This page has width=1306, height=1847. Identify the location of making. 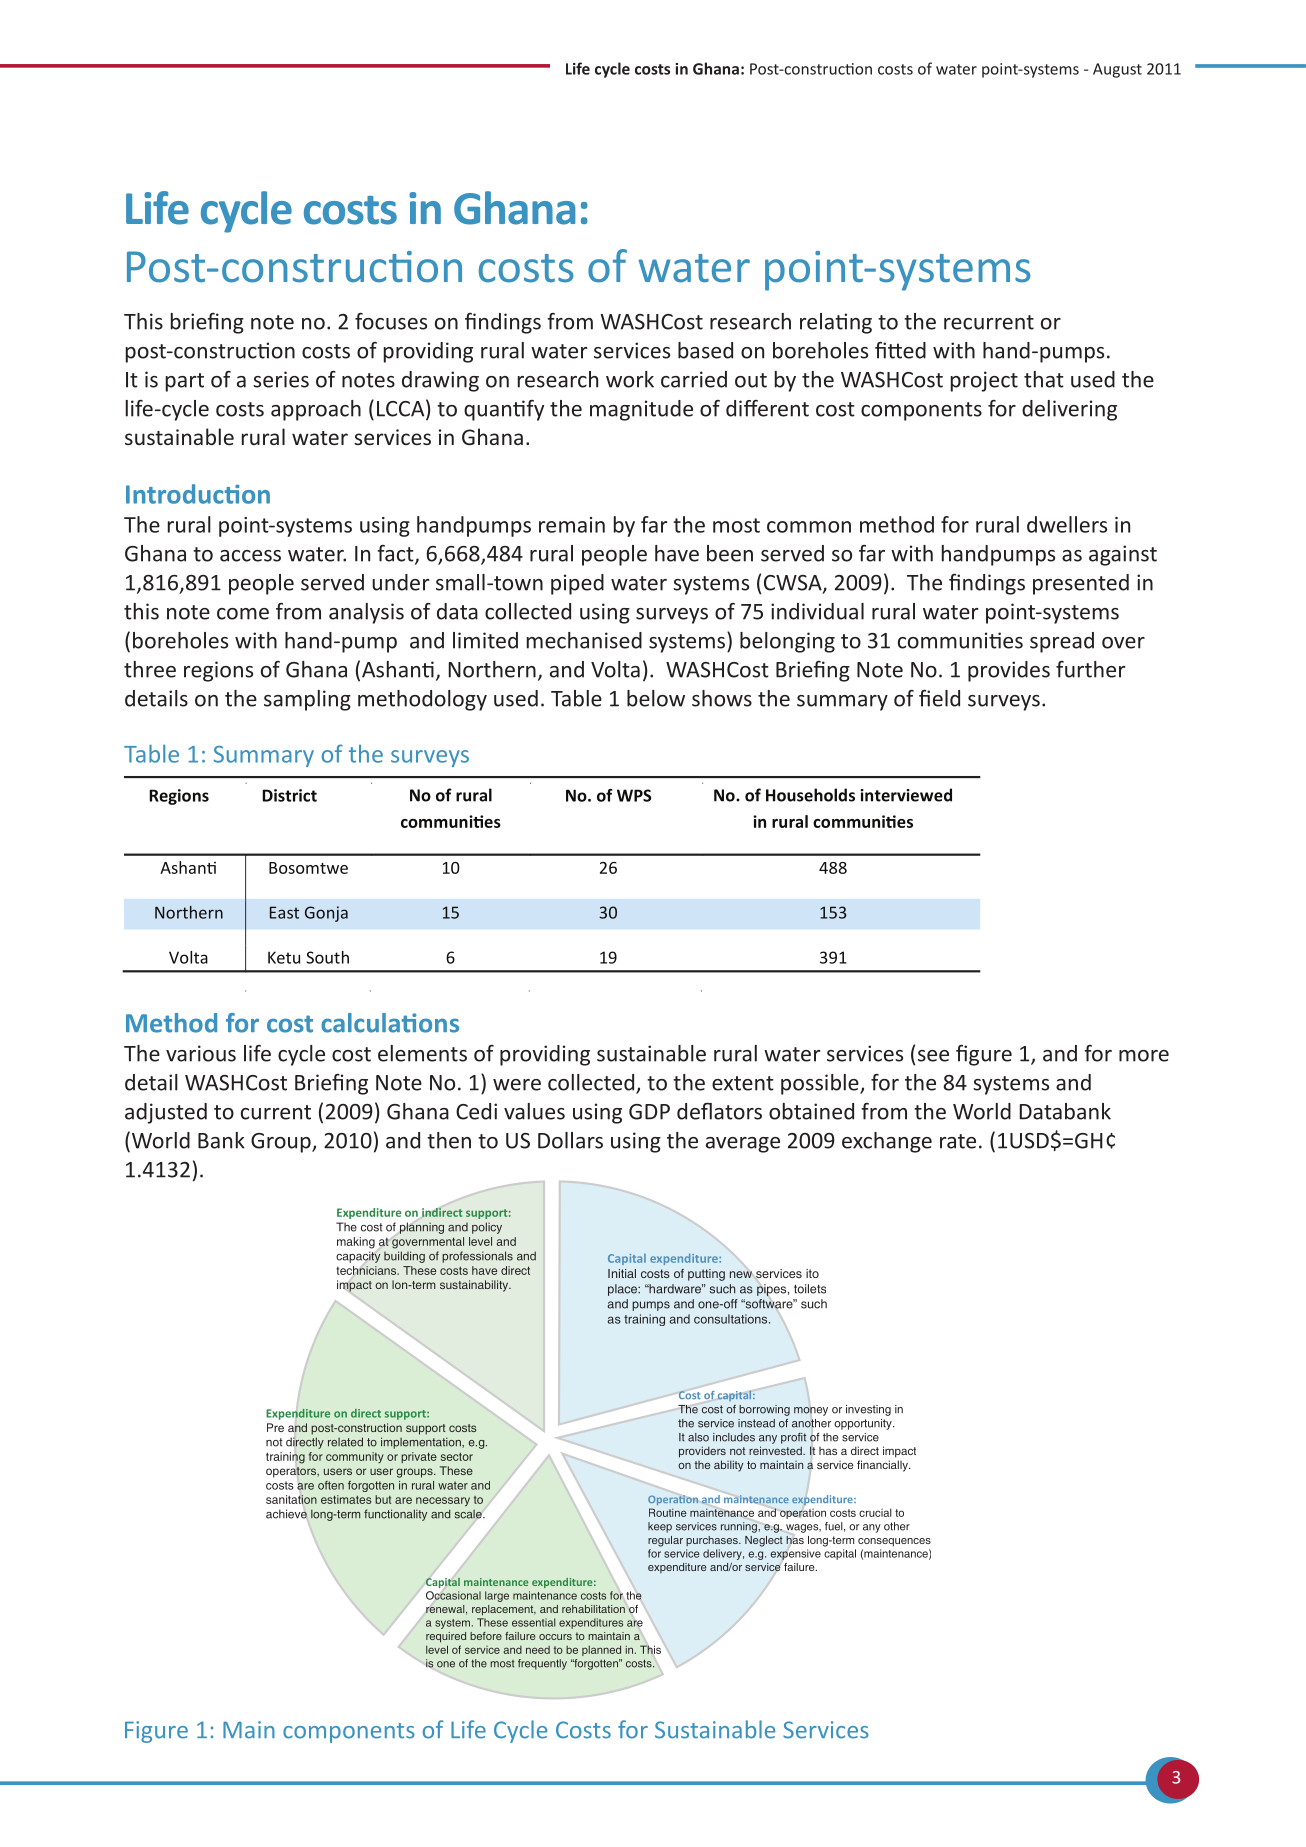
(356, 1243).
